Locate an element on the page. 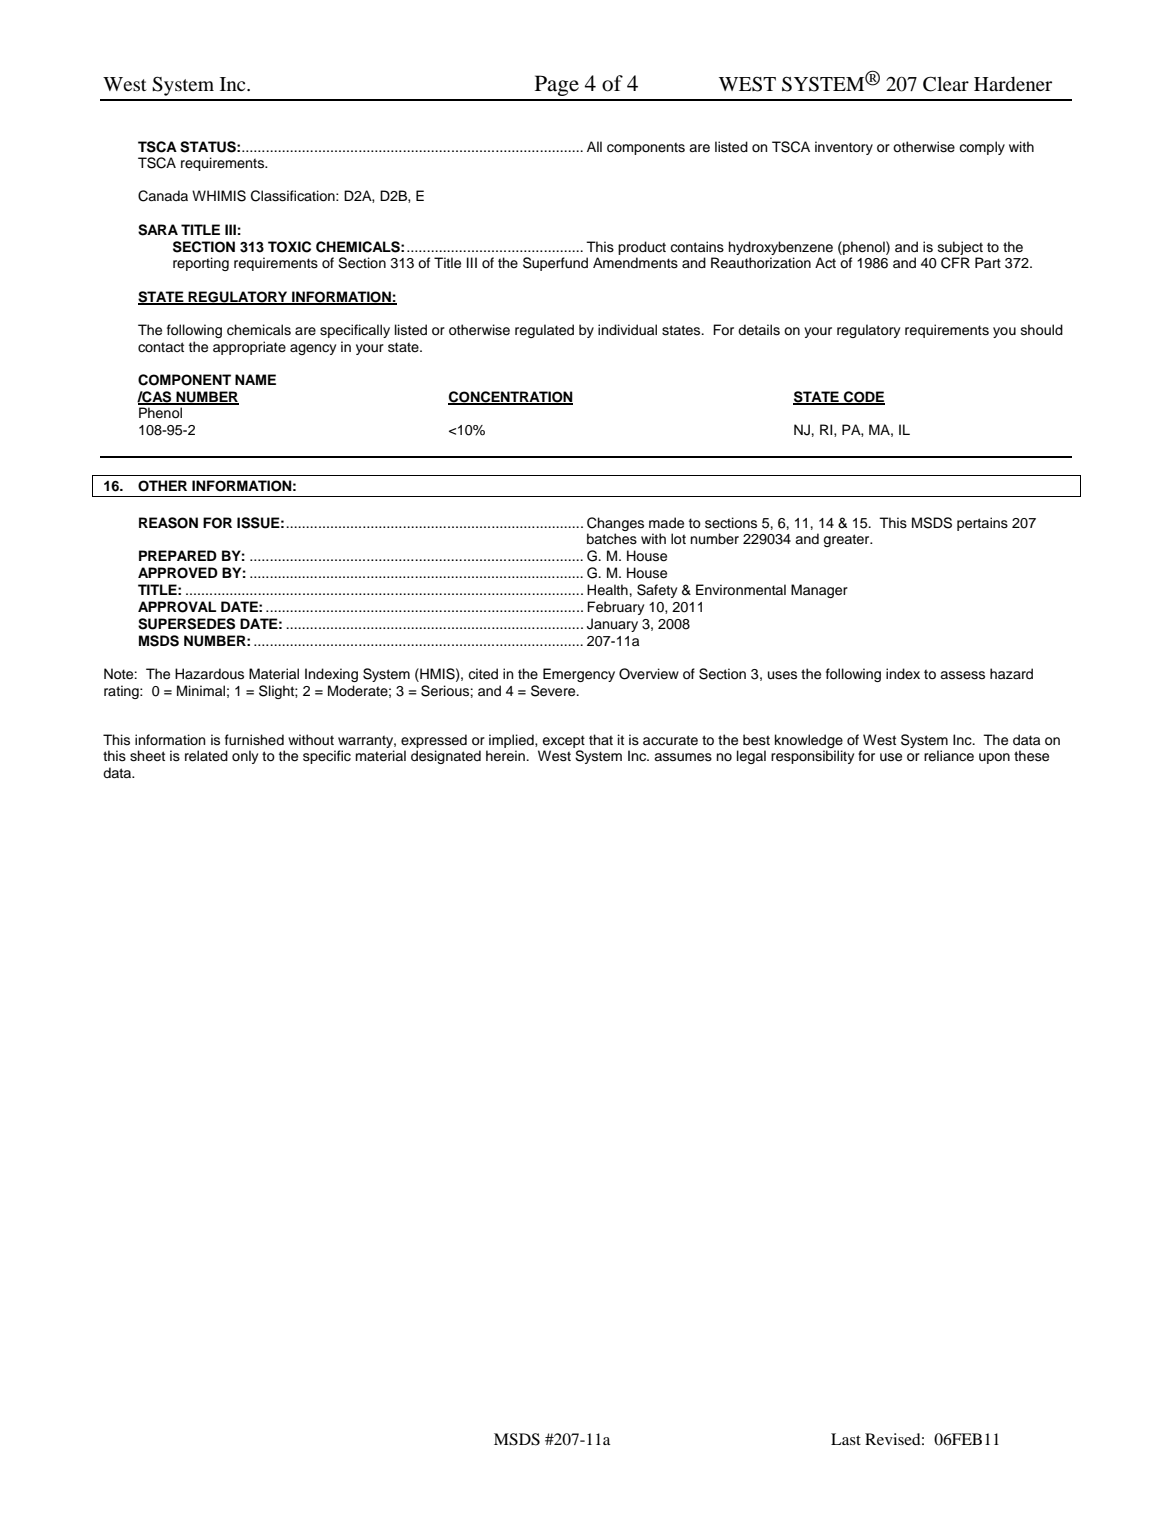 The width and height of the page is (1173, 1518). Clear is located at coordinates (946, 84).
